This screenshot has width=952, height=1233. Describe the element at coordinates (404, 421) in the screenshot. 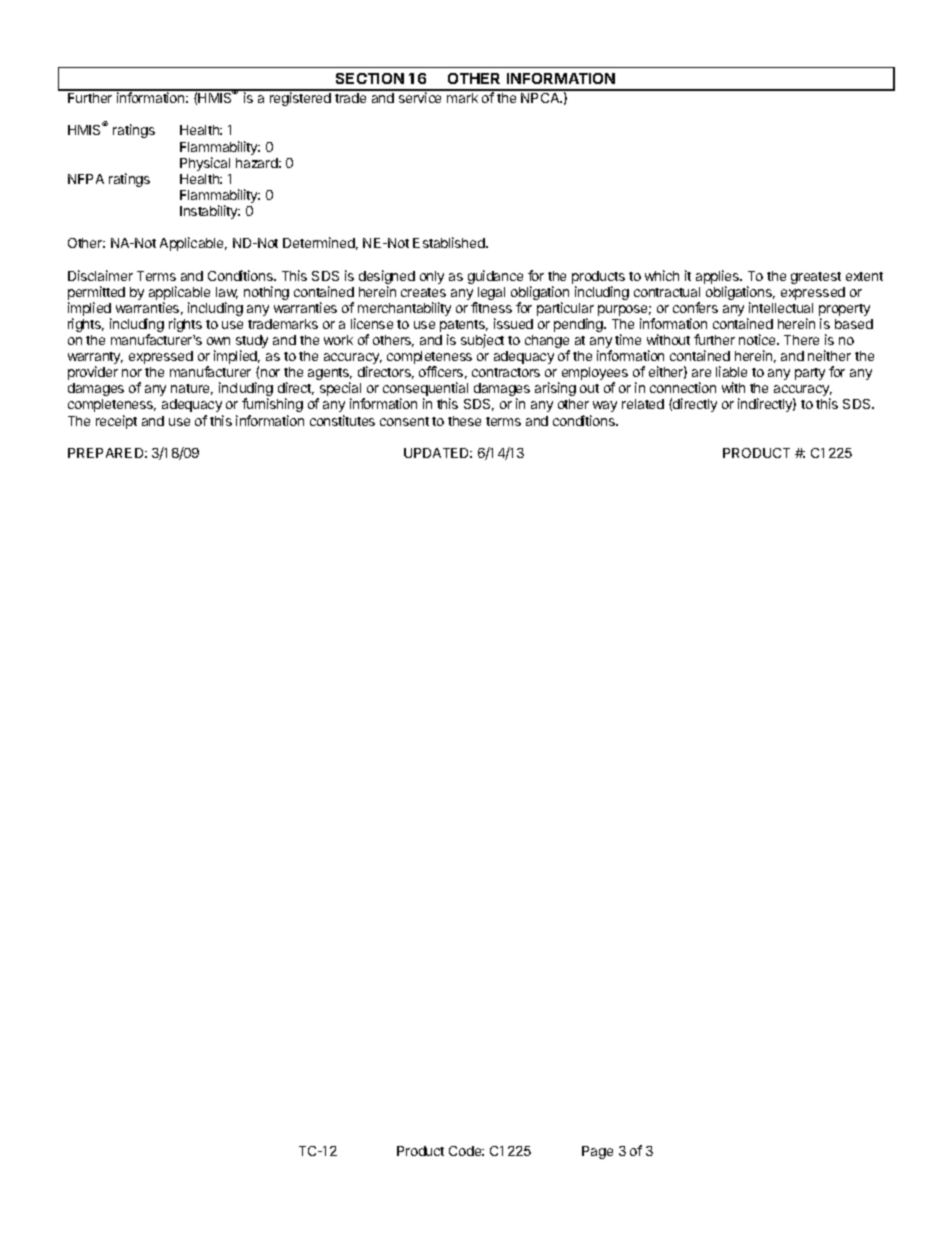

I see `consent` at that location.
